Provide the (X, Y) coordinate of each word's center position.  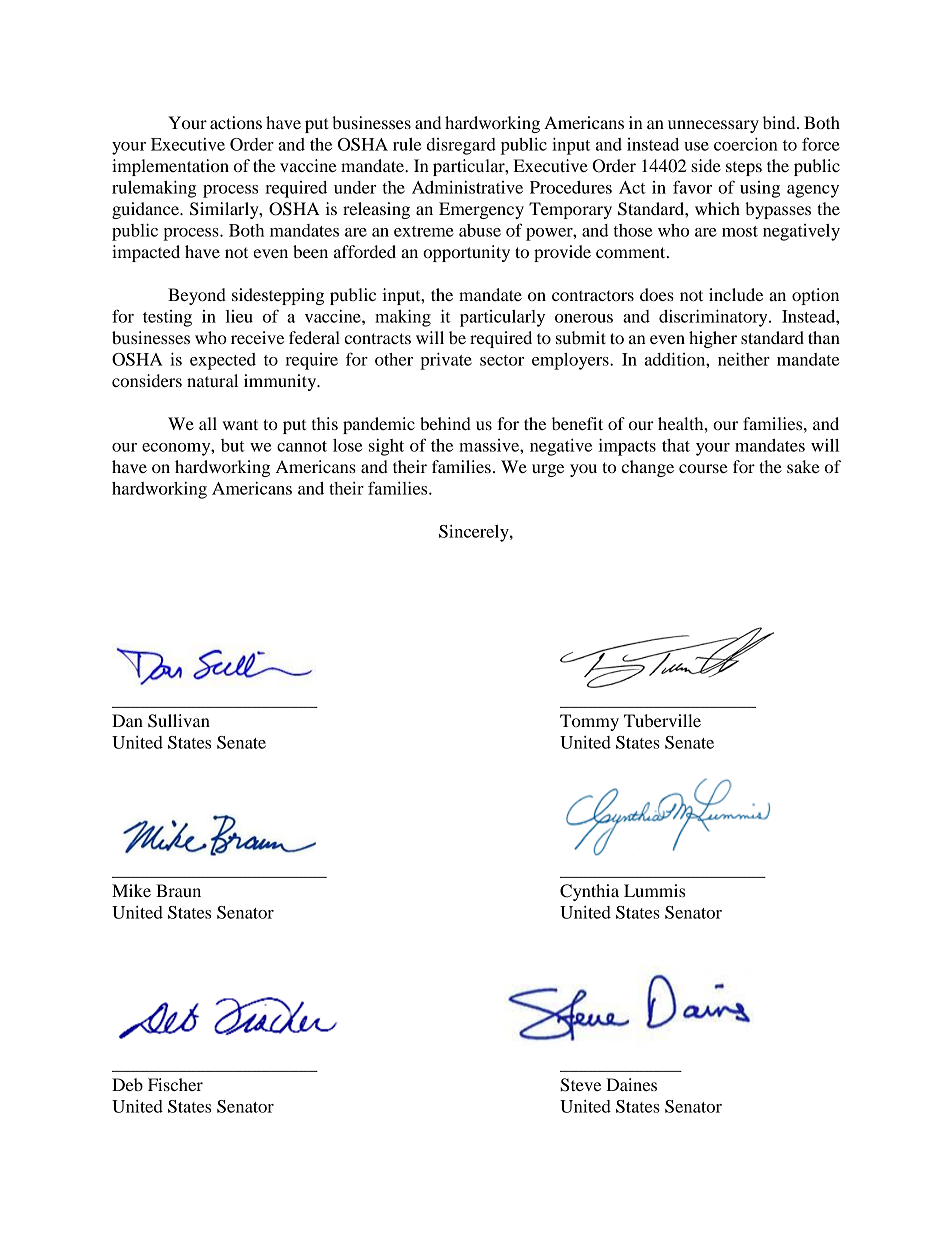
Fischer (175, 1084)
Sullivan (179, 721)
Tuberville (662, 720)
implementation (170, 167)
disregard (461, 146)
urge (548, 470)
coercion (746, 144)
